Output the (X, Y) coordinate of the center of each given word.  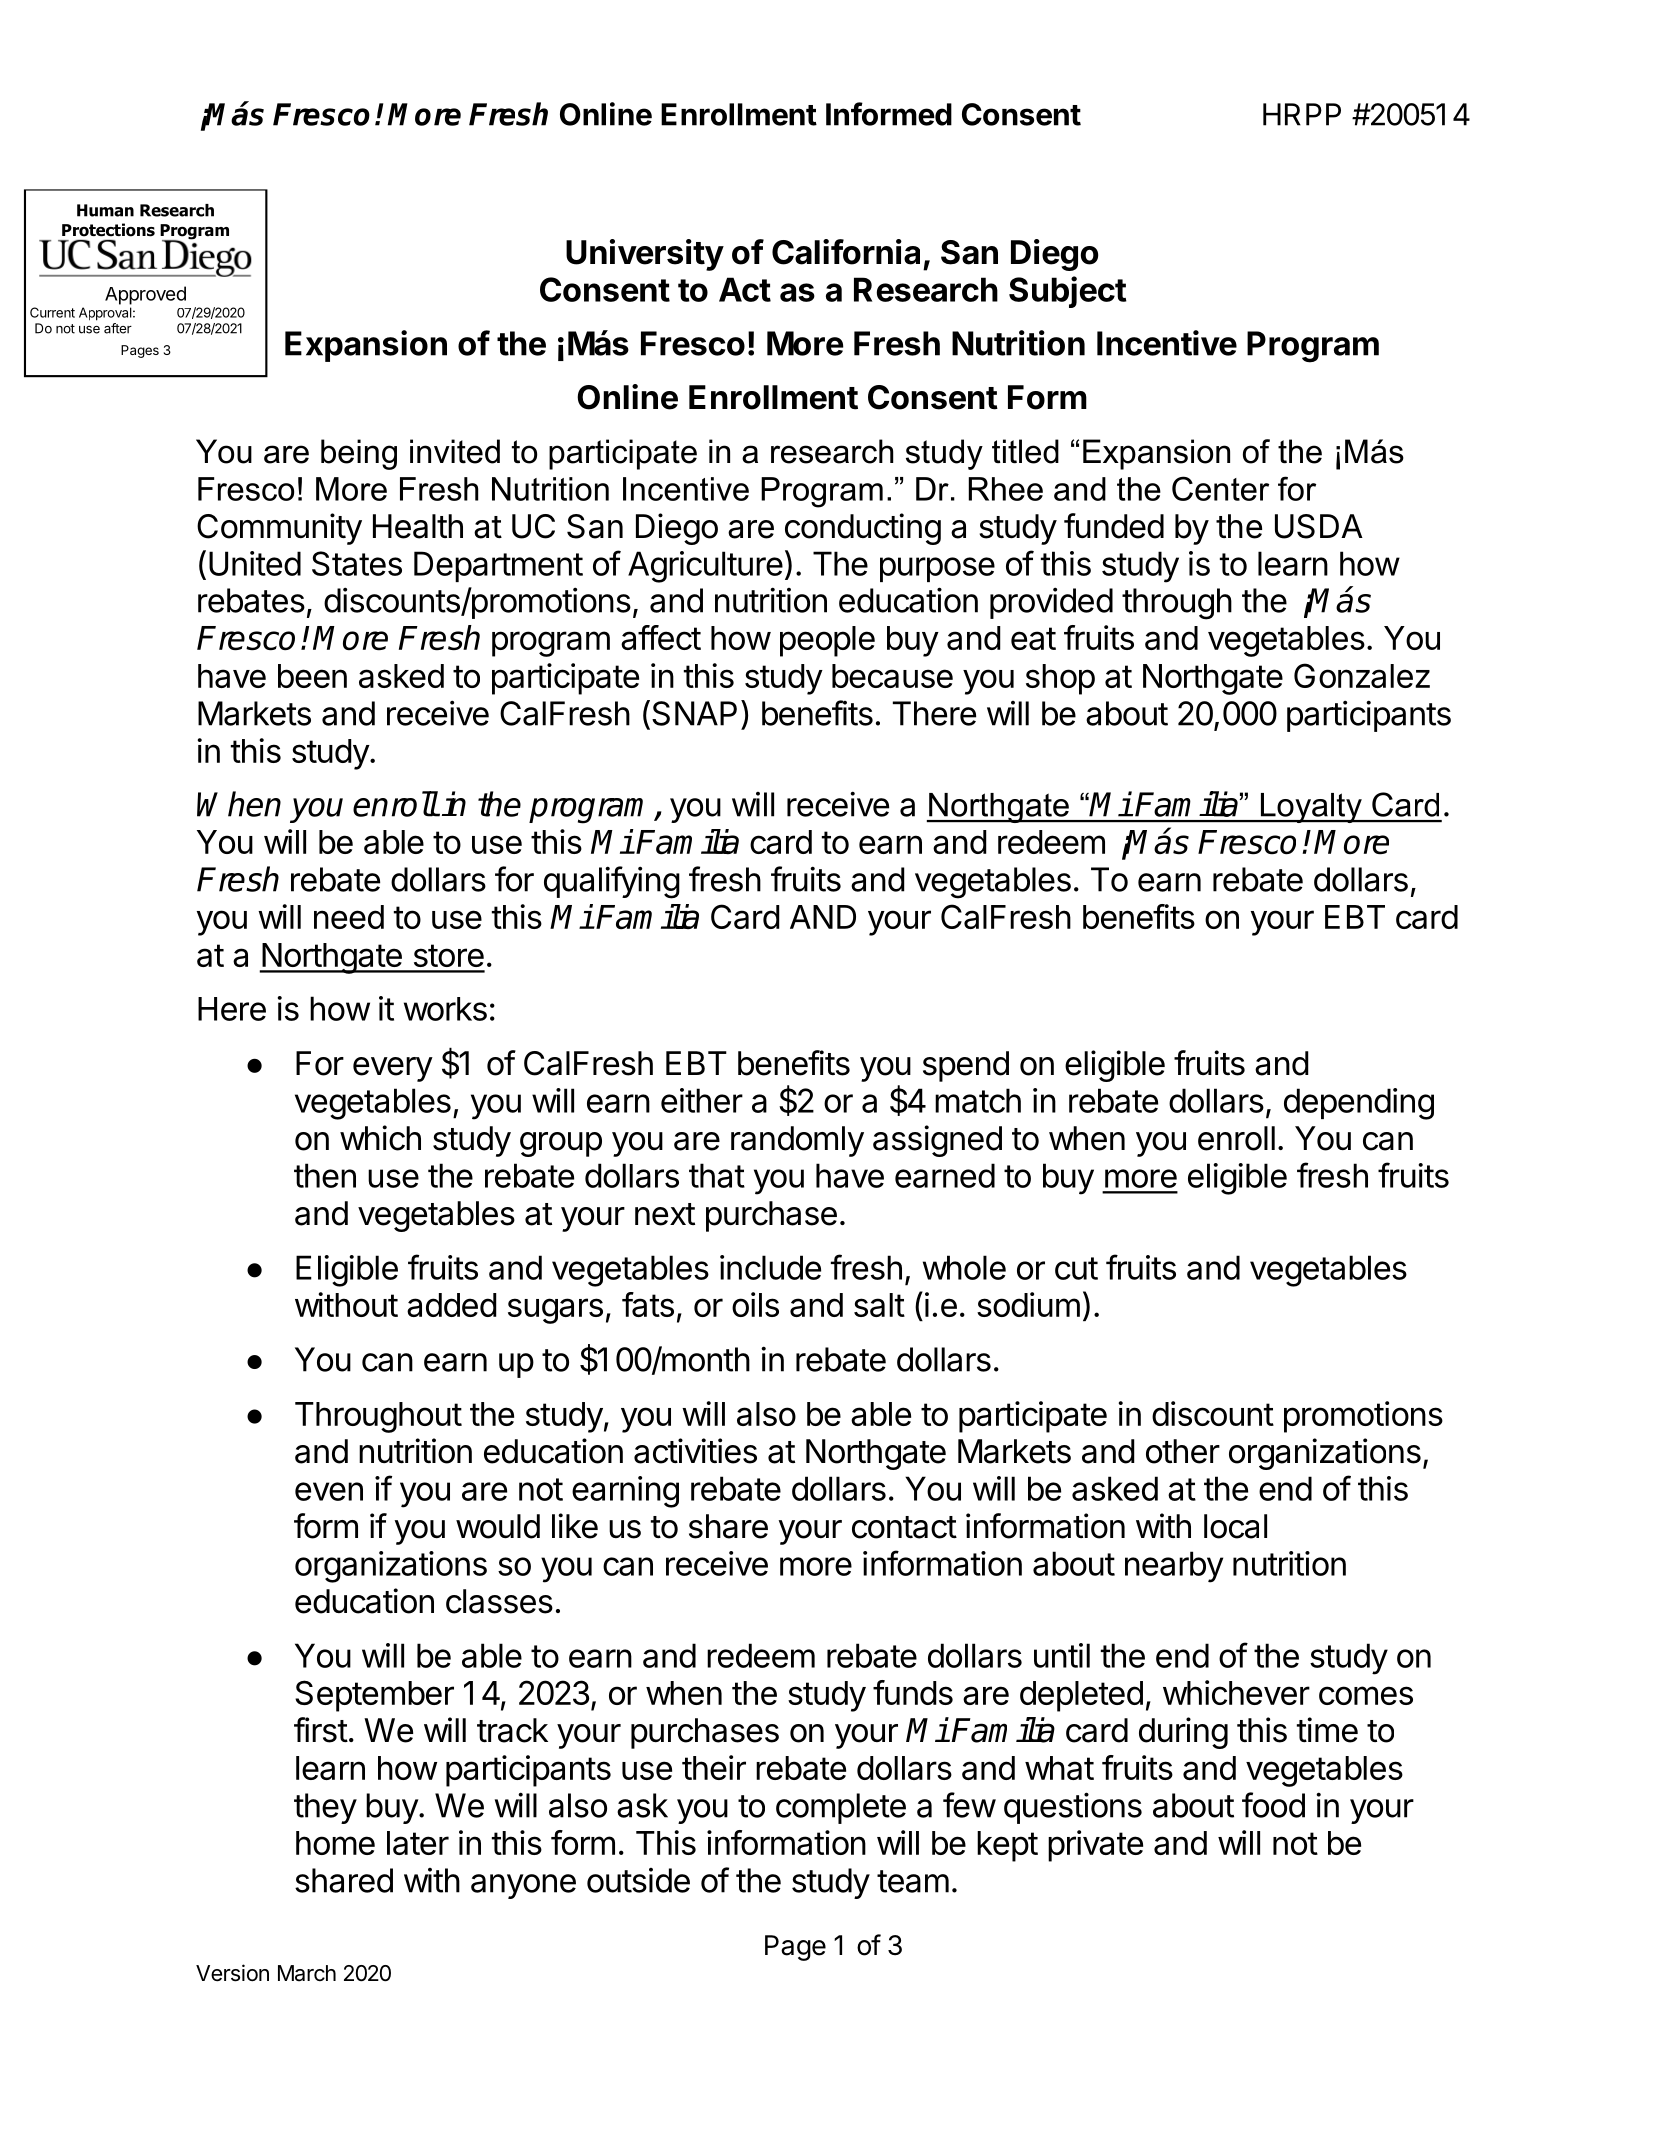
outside (638, 1880)
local (1235, 1526)
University (645, 255)
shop (1060, 679)
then (325, 1175)
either (702, 1100)
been (312, 676)
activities (695, 1451)
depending (1359, 1104)
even (329, 1491)
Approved (145, 295)
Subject (1068, 292)
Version (232, 1973)
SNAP (694, 713)
